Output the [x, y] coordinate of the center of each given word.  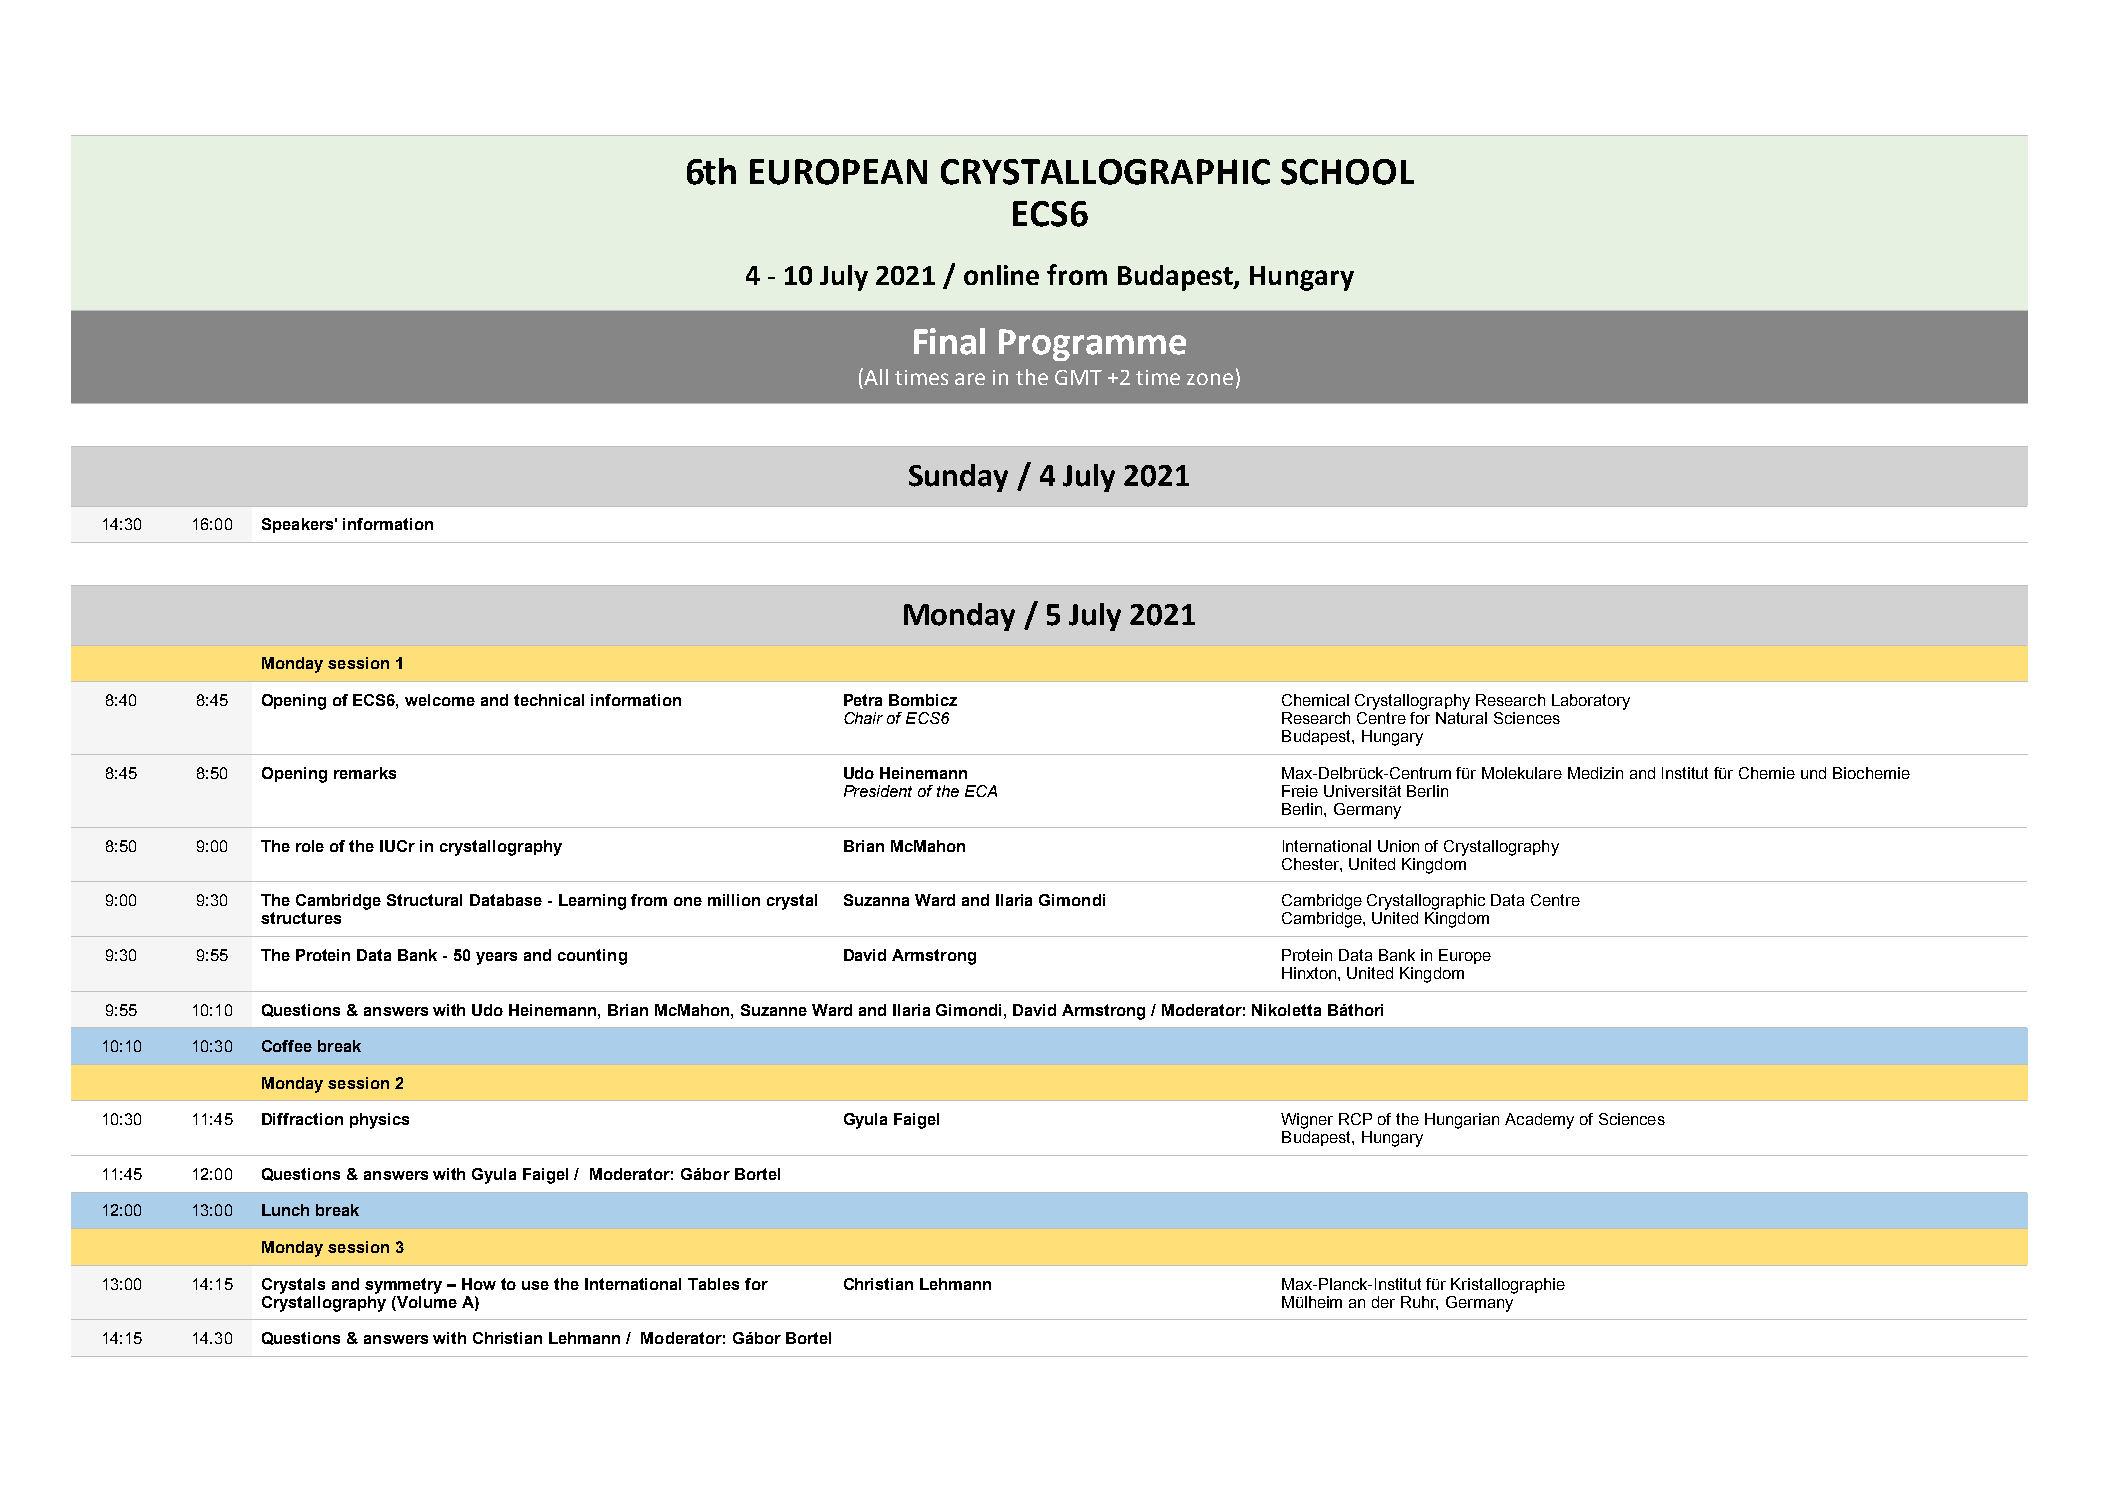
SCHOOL [1347, 172]
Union [1398, 846]
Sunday [958, 478]
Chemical [1315, 700]
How [479, 1284]
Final [949, 341]
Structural [424, 900]
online [1001, 275]
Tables [713, 1284]
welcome [440, 700]
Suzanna [876, 900]
